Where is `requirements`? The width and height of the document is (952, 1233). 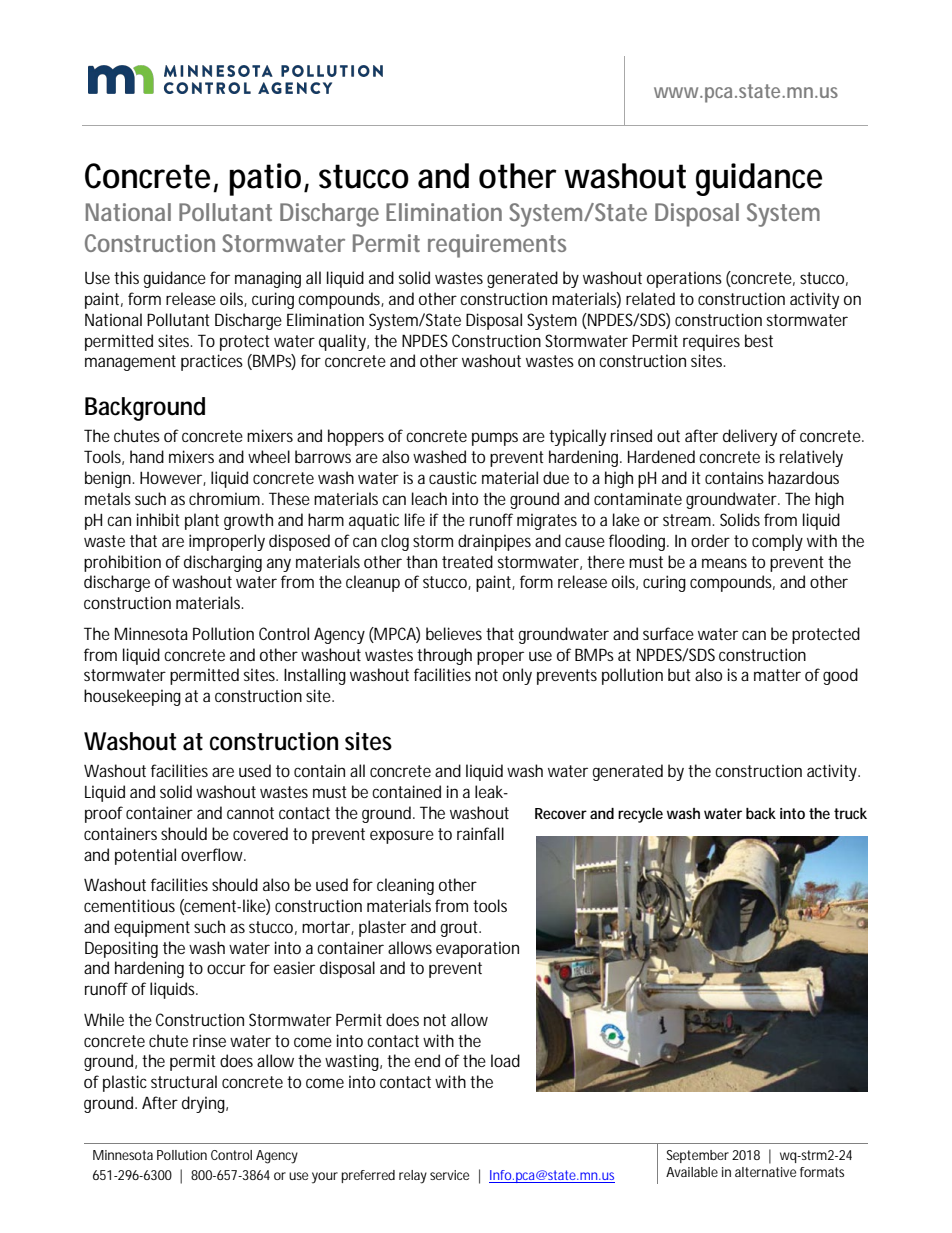 requirements is located at coordinates (497, 246).
